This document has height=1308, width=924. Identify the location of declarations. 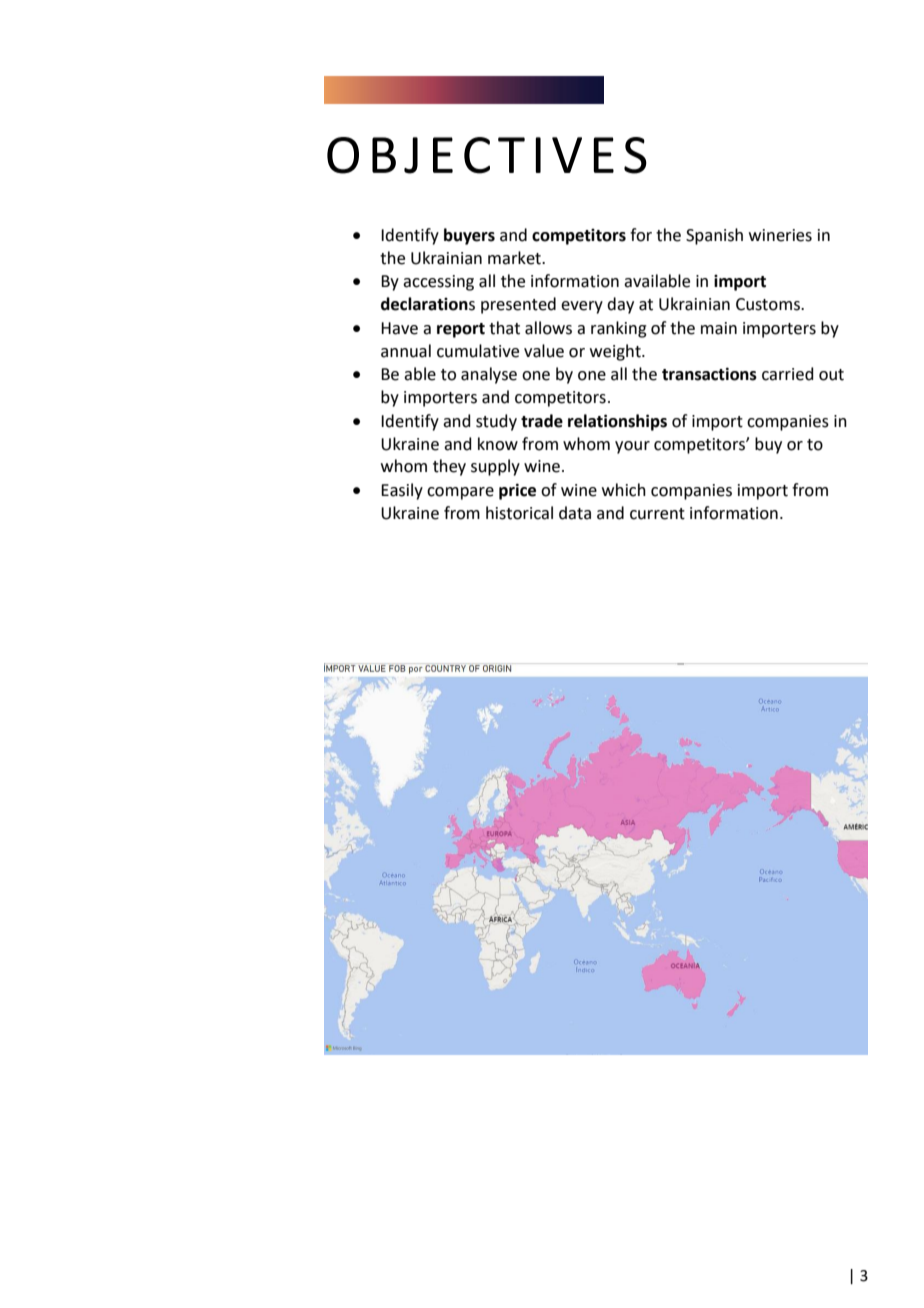
(428, 304).
